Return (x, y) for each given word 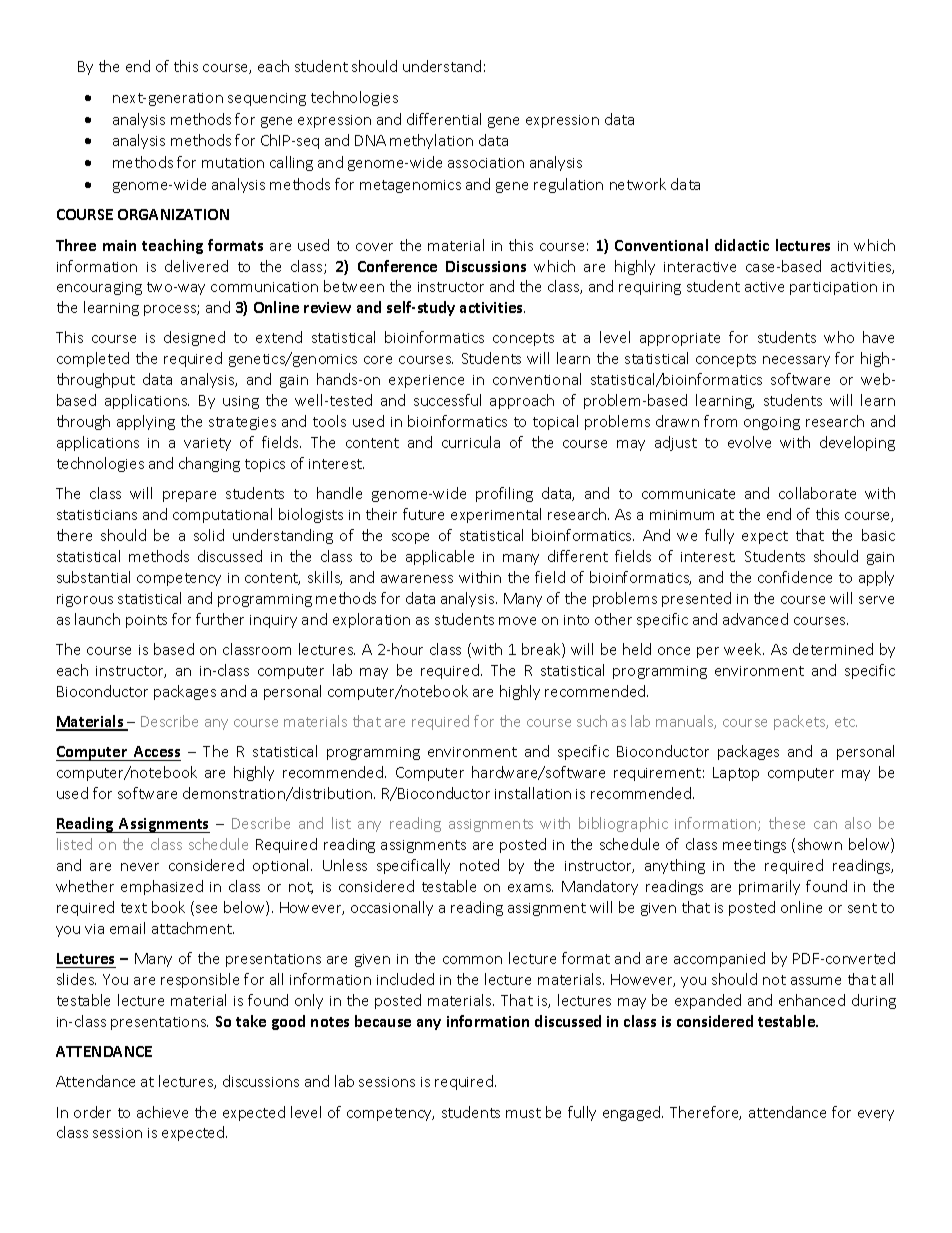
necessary (796, 361)
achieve (162, 1112)
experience (426, 381)
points (146, 621)
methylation (431, 141)
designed (194, 338)
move (517, 621)
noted (479, 865)
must (523, 1113)
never (140, 867)
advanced (755, 619)
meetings (754, 846)
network (638, 184)
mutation (233, 163)
